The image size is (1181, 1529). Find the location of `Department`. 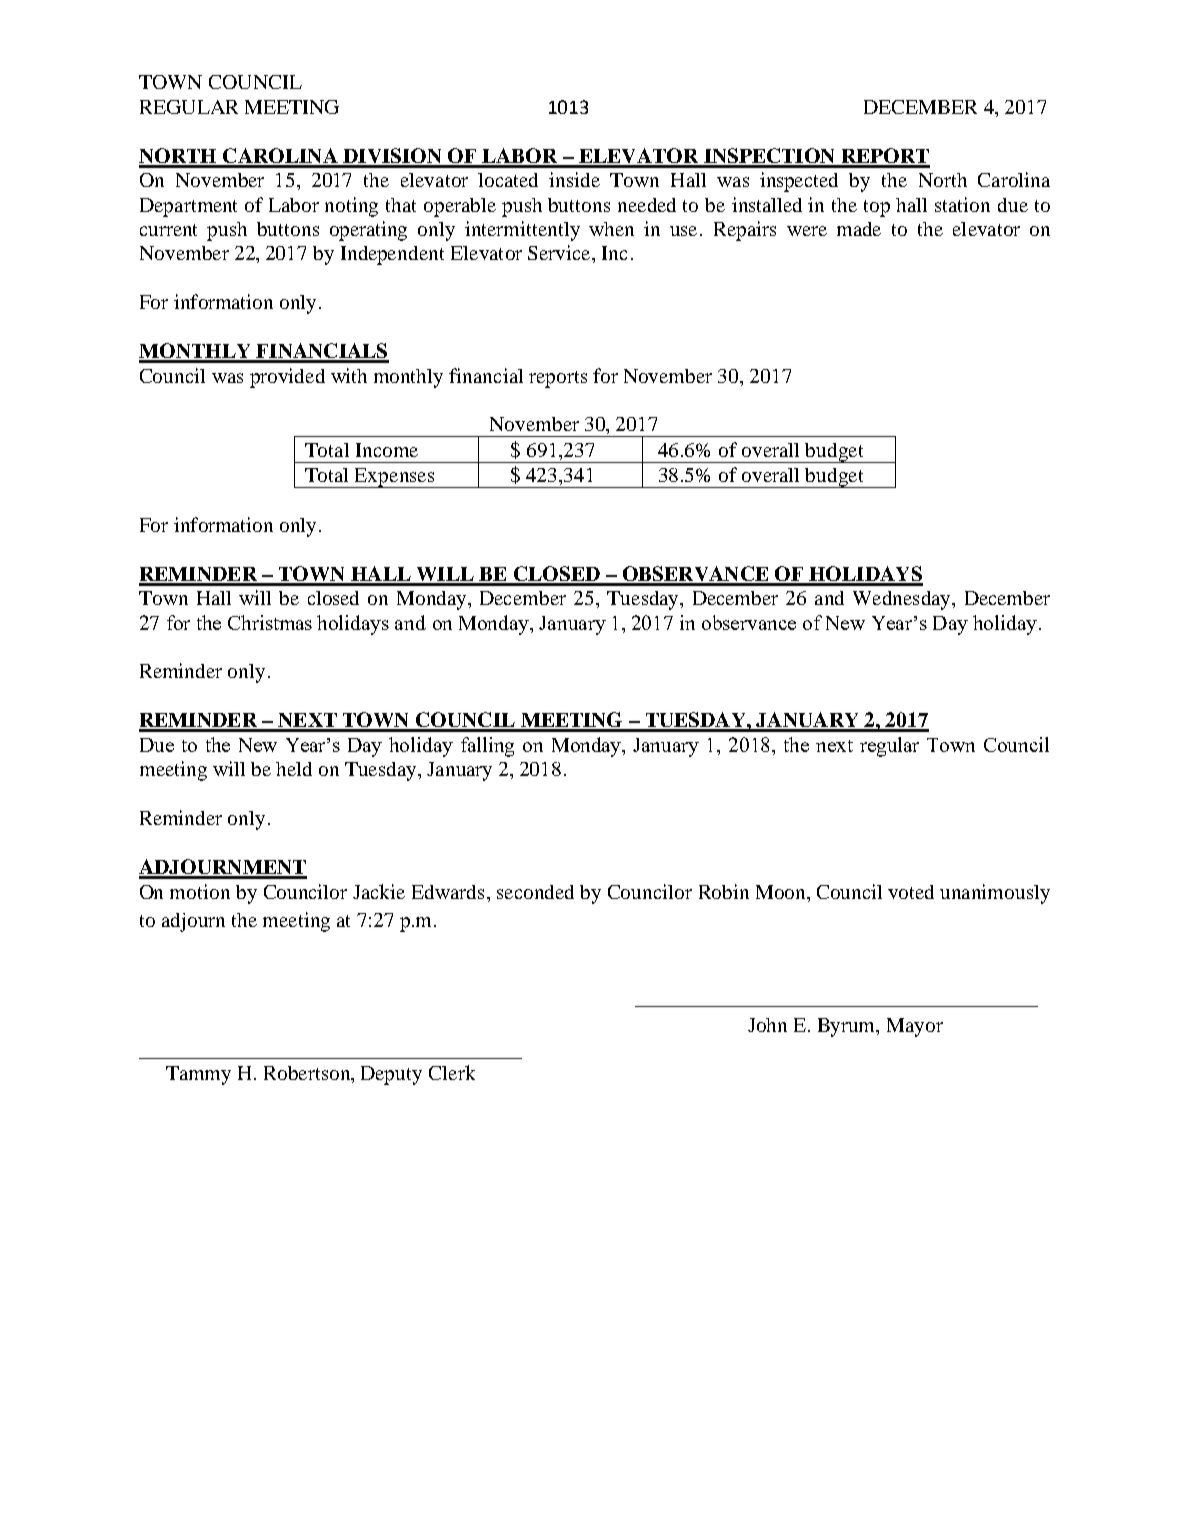

Department is located at coordinates (188, 207).
